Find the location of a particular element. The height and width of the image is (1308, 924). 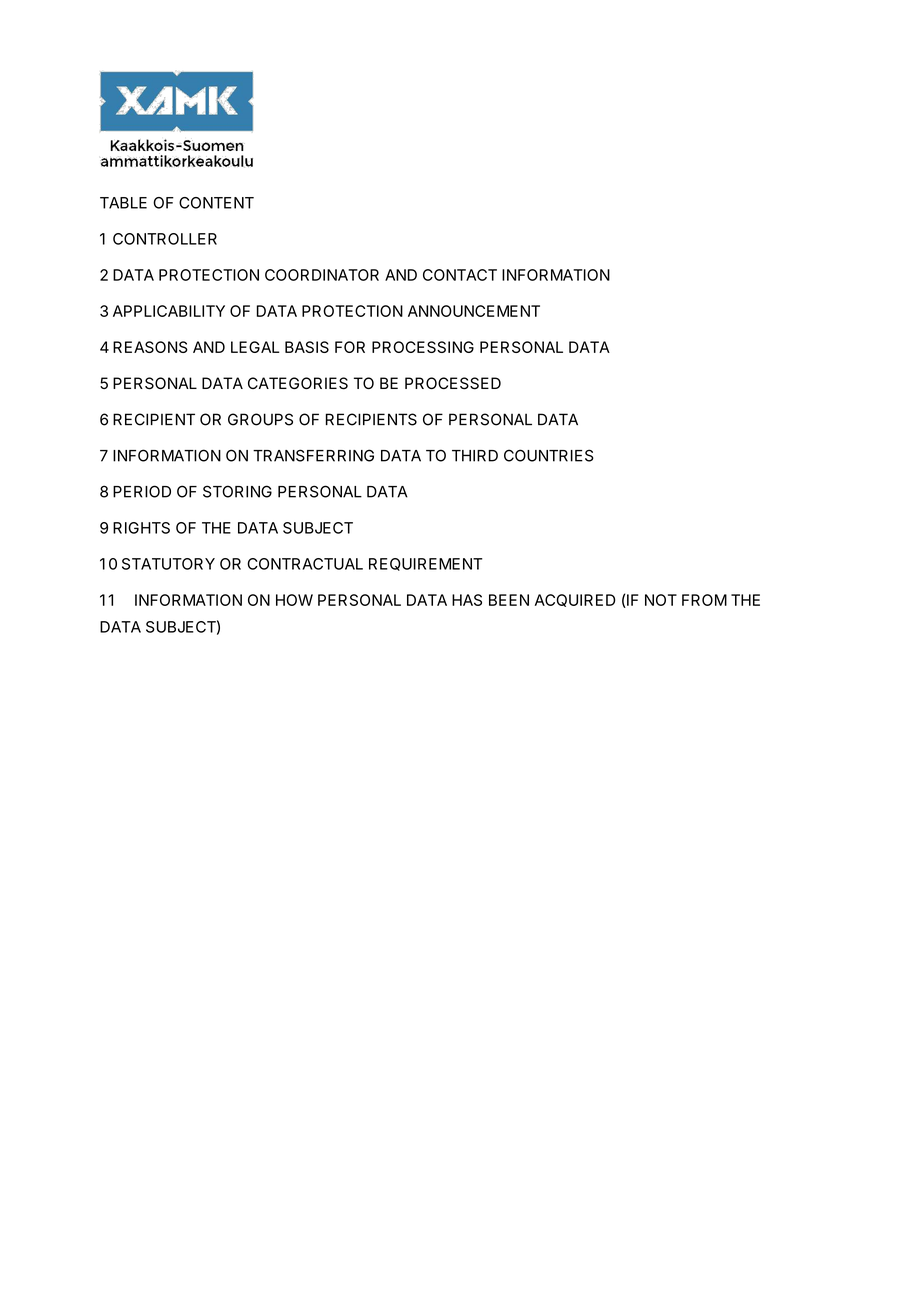

REQUIREMENT is located at coordinates (425, 564).
